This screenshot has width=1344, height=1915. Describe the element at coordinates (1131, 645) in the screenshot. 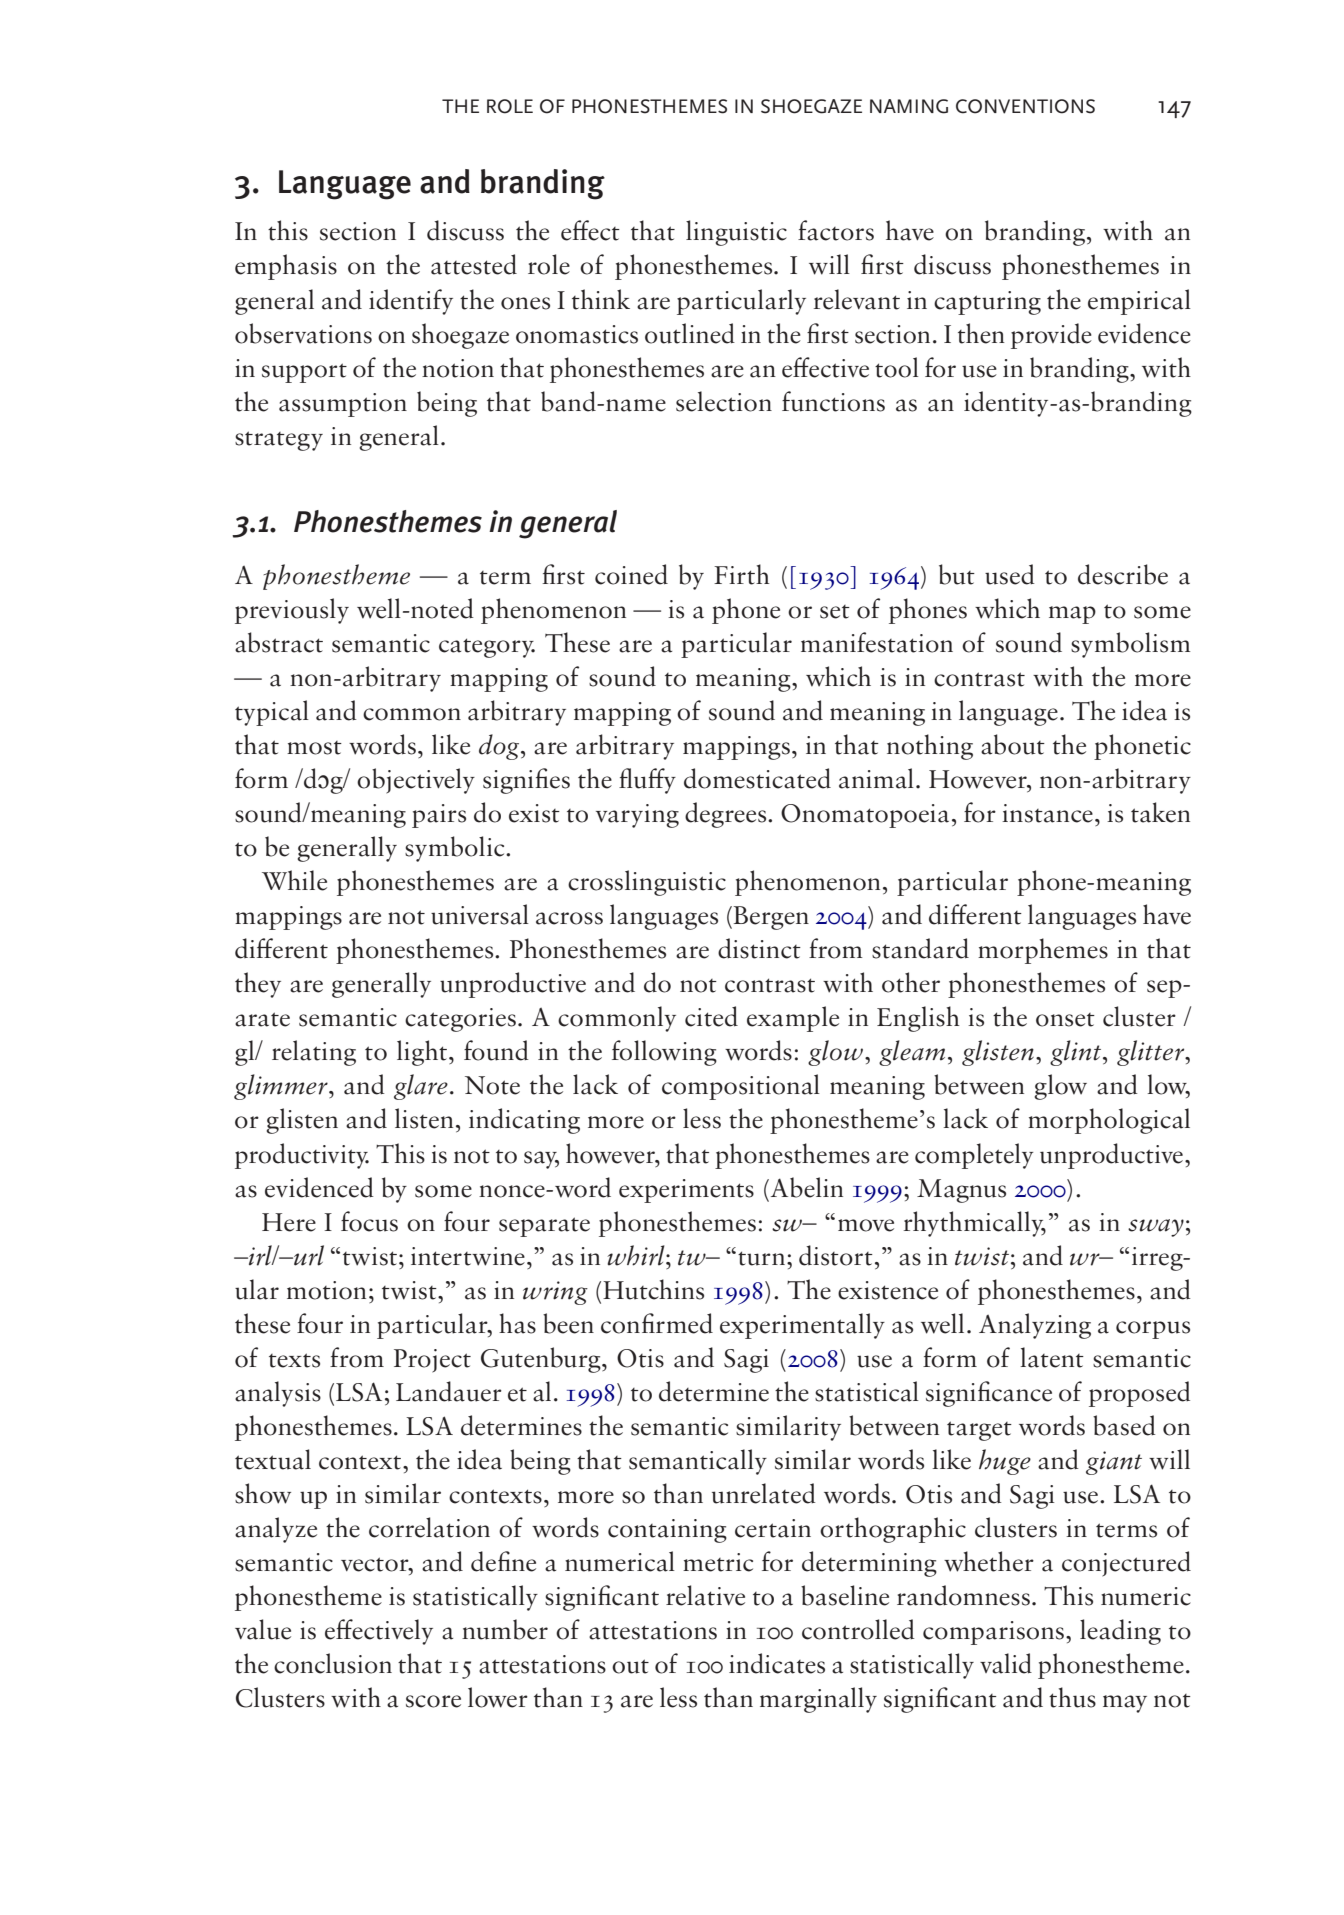

I see `symbolism` at that location.
